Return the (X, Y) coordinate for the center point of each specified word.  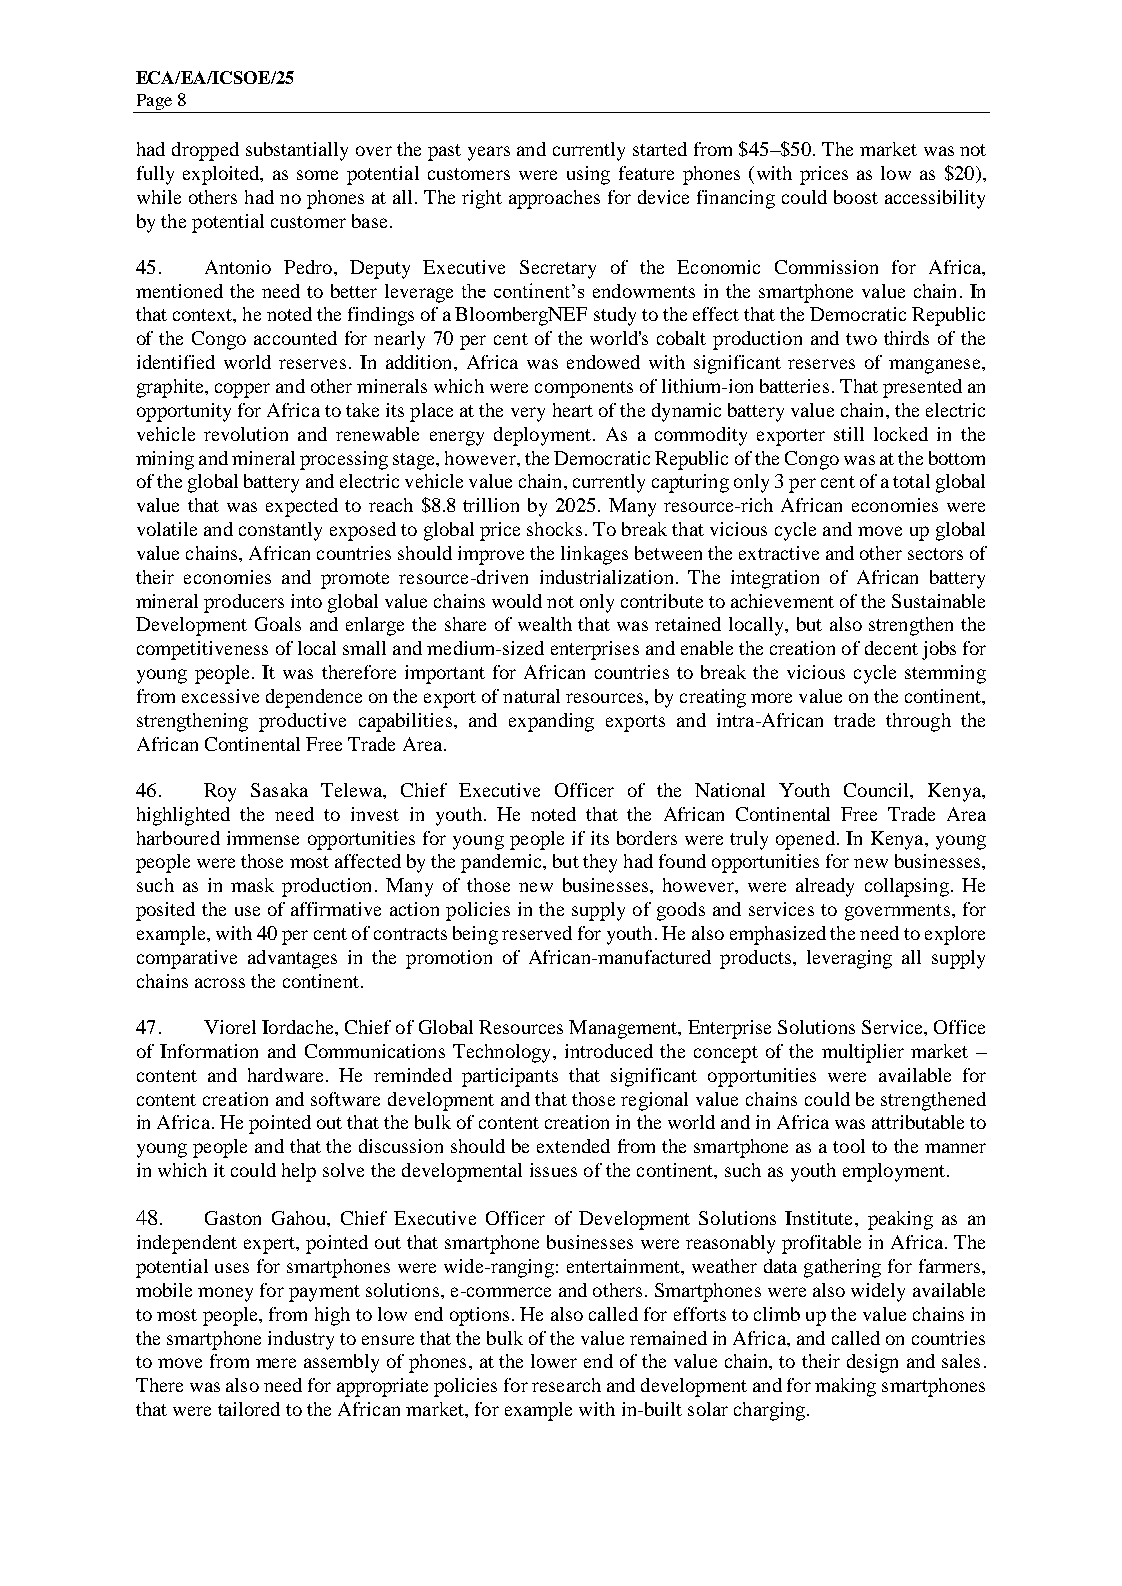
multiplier (863, 1053)
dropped (205, 151)
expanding (551, 722)
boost (856, 197)
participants (510, 1077)
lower (554, 1361)
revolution (246, 434)
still (849, 434)
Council (877, 790)
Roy (220, 792)
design (872, 1363)
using (588, 175)
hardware (285, 1075)
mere (276, 1363)
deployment (544, 436)
